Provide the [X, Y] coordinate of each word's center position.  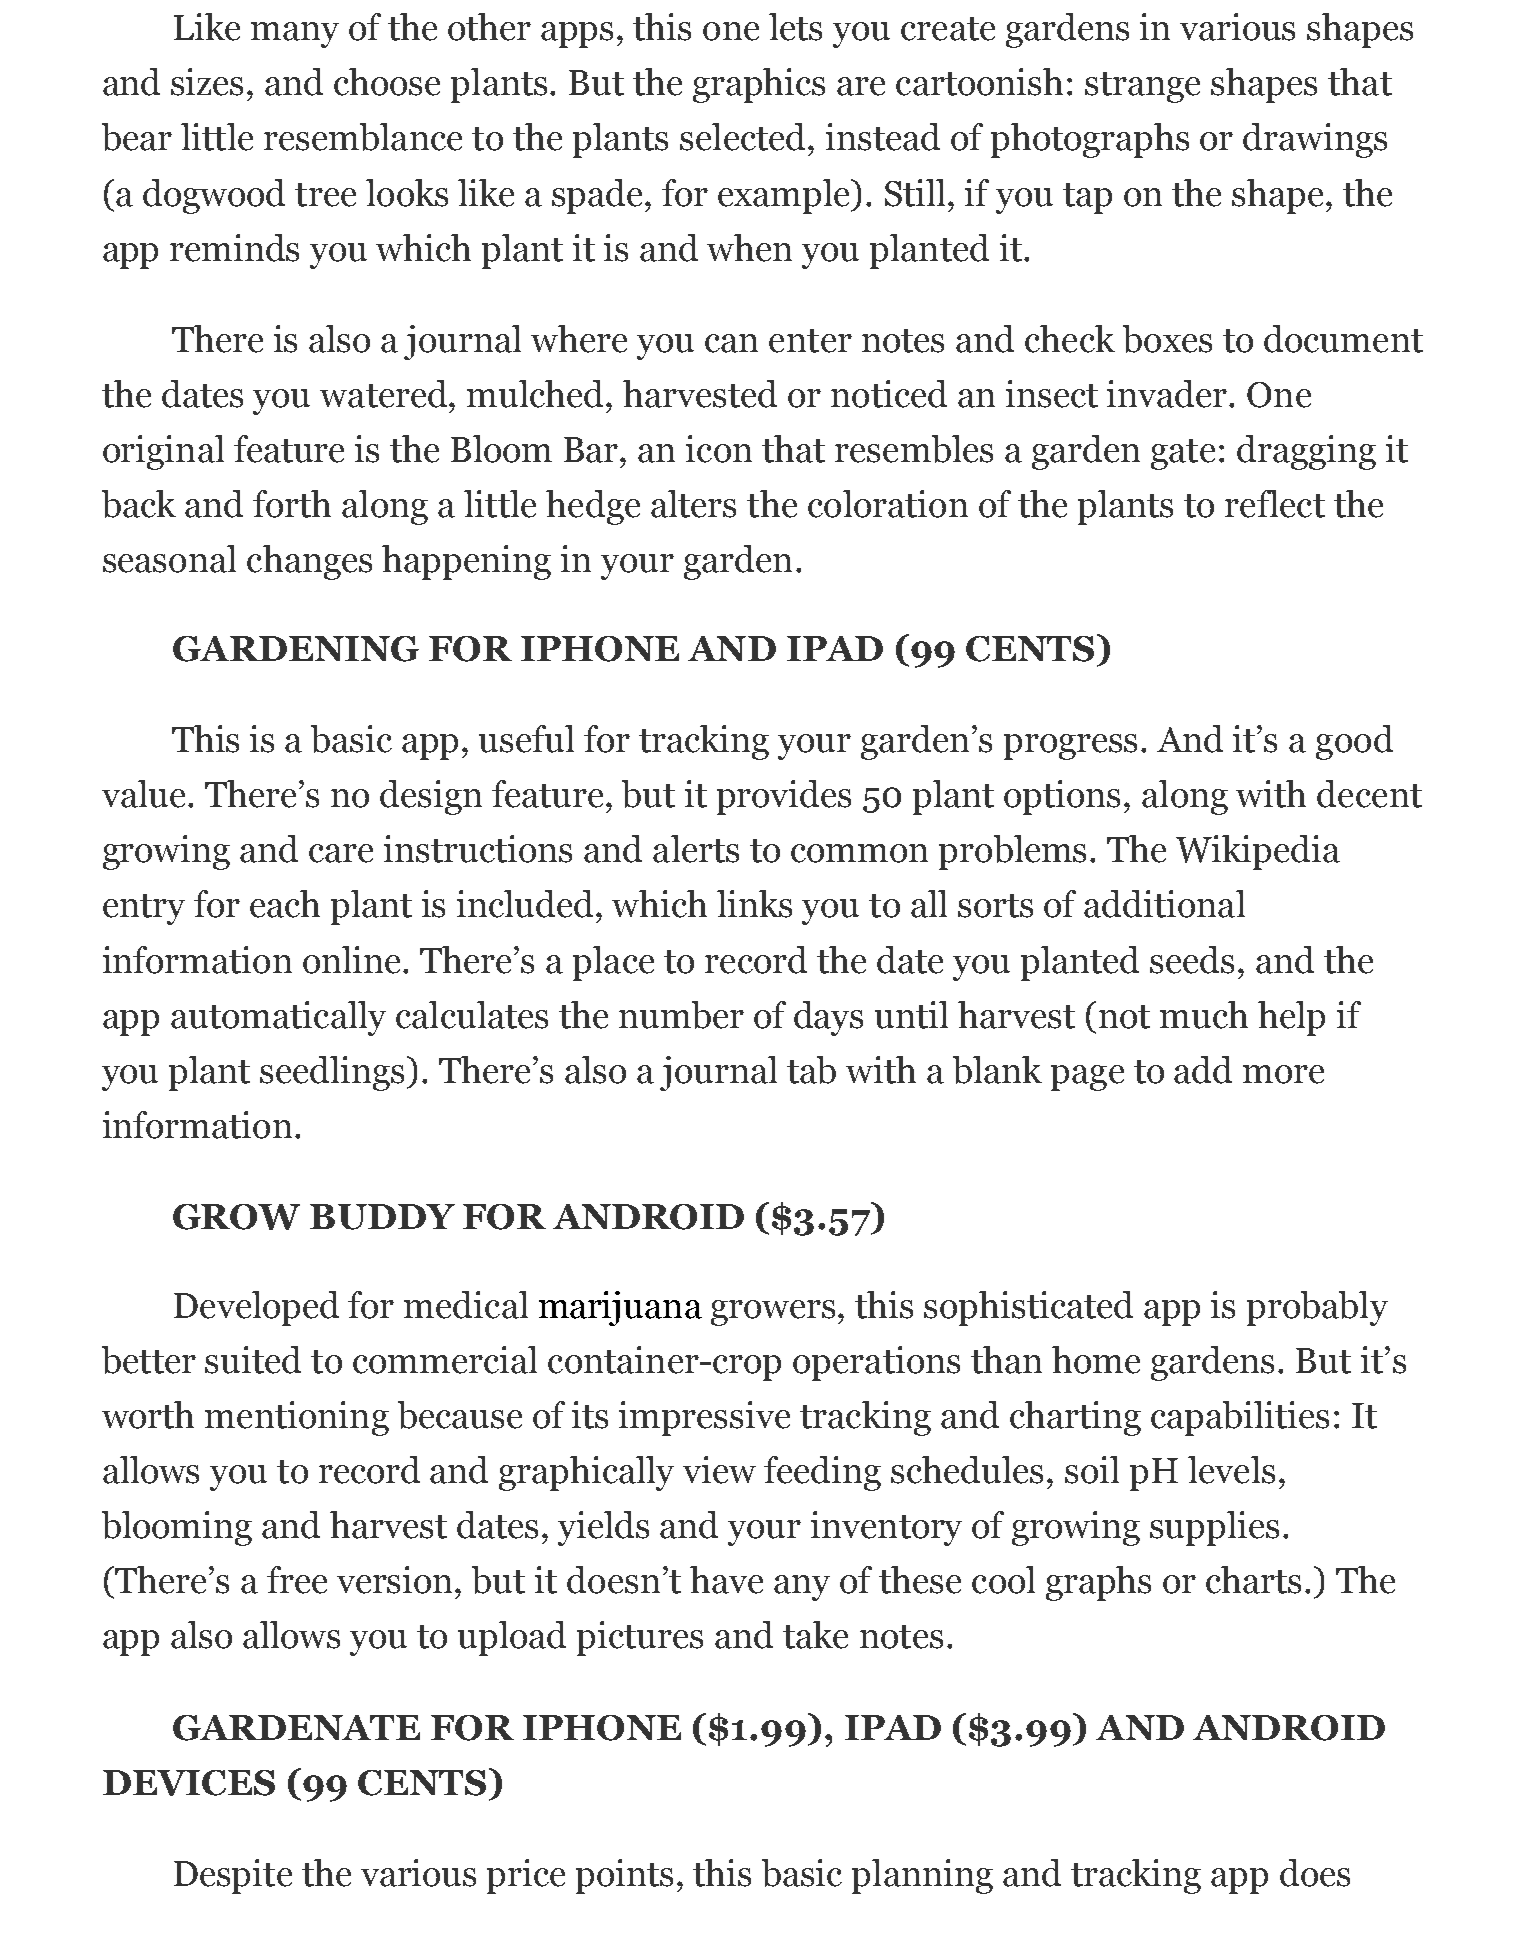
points [624, 1876]
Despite [233, 1876]
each [285, 904]
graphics [759, 85]
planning [922, 1876]
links [754, 904]
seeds [1192, 960]
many [295, 35]
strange [1142, 87]
